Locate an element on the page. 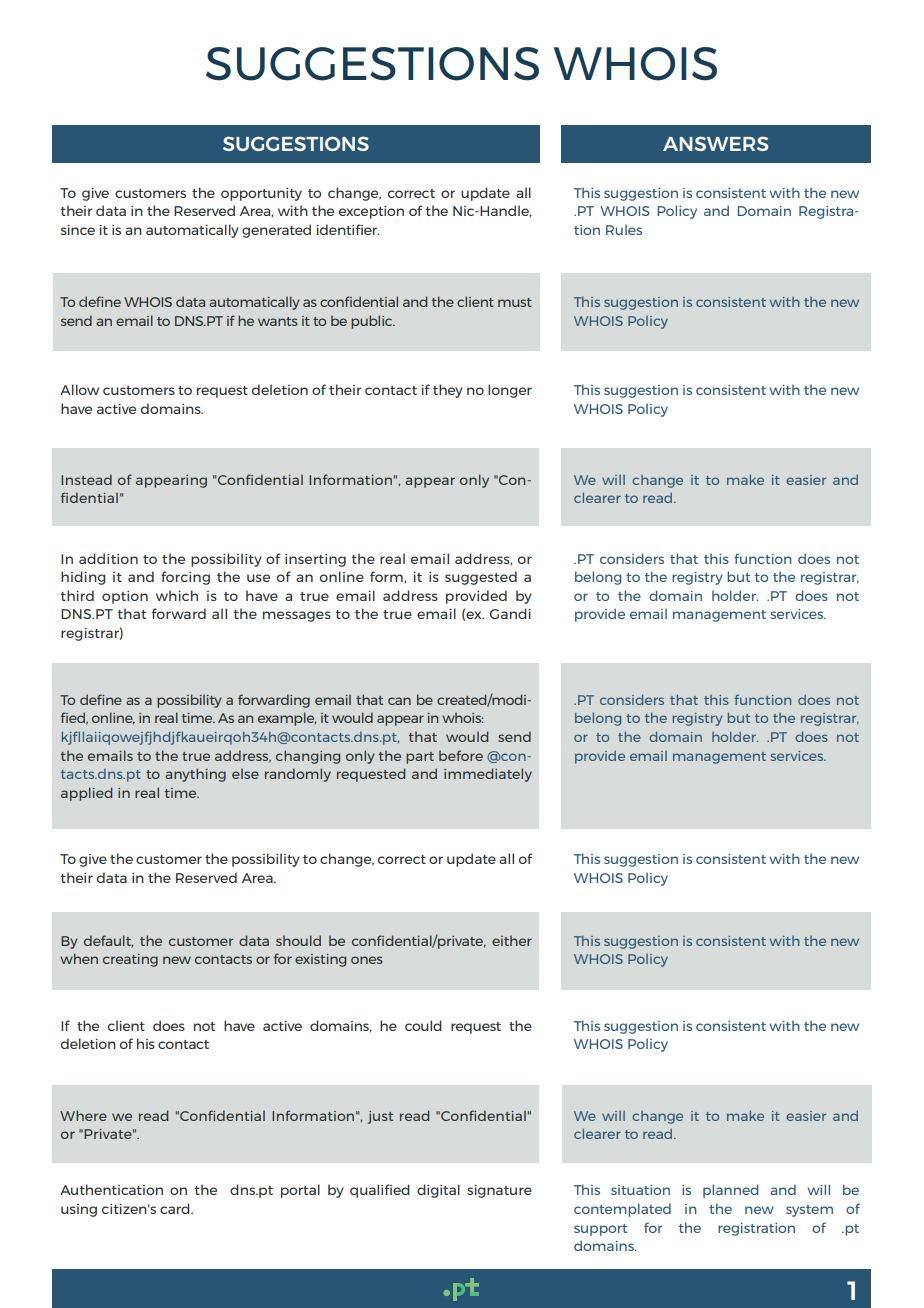 This document has width=924, height=1308. ANSWERS is located at coordinates (715, 143).
